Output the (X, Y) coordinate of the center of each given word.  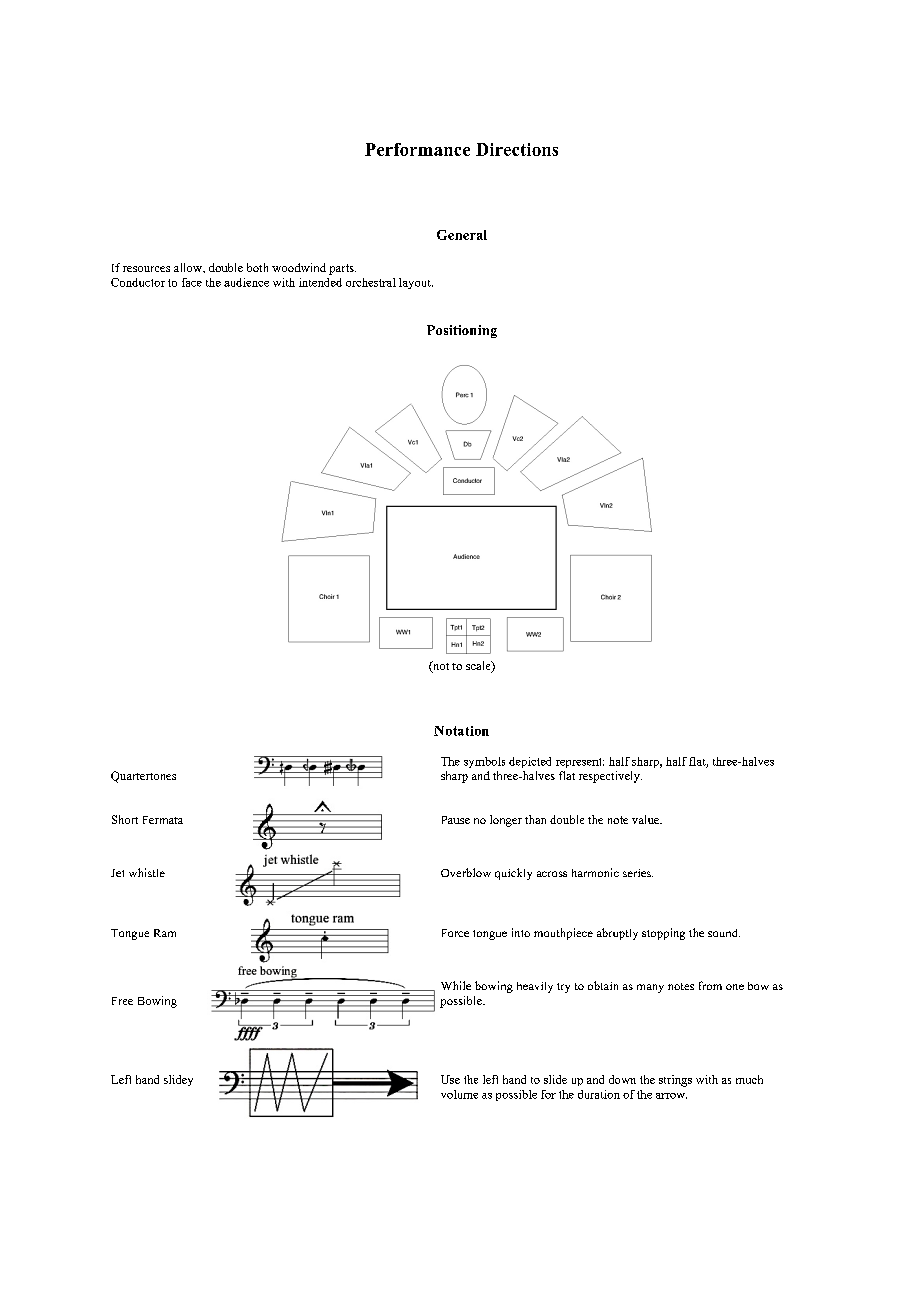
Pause (456, 820)
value (647, 819)
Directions (517, 149)
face (192, 282)
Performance (417, 149)
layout (416, 283)
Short (125, 819)
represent (580, 763)
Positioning (462, 331)
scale (479, 667)
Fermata (163, 820)
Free (122, 1001)
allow (189, 267)
